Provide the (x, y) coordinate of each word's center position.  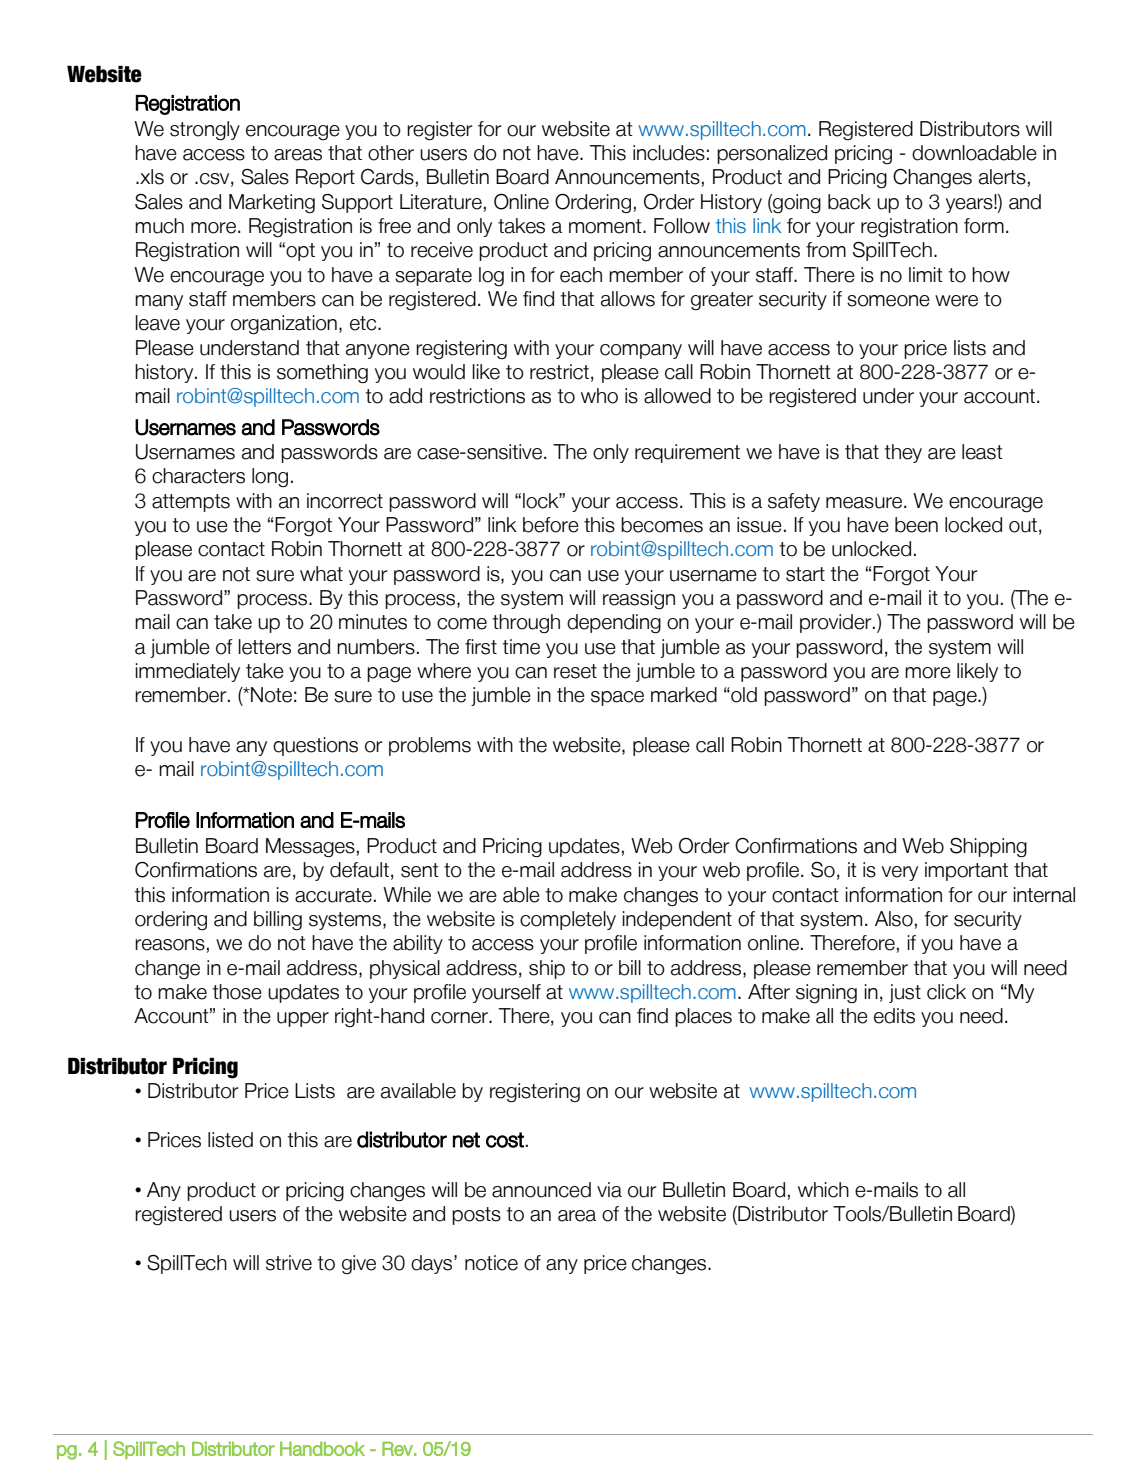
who (599, 396)
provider (837, 623)
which (823, 1190)
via (609, 1190)
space (617, 698)
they (903, 453)
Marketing (272, 204)
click (946, 992)
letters (264, 647)
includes (669, 153)
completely (568, 920)
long (270, 478)
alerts (1002, 177)
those (237, 992)
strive (289, 1263)
